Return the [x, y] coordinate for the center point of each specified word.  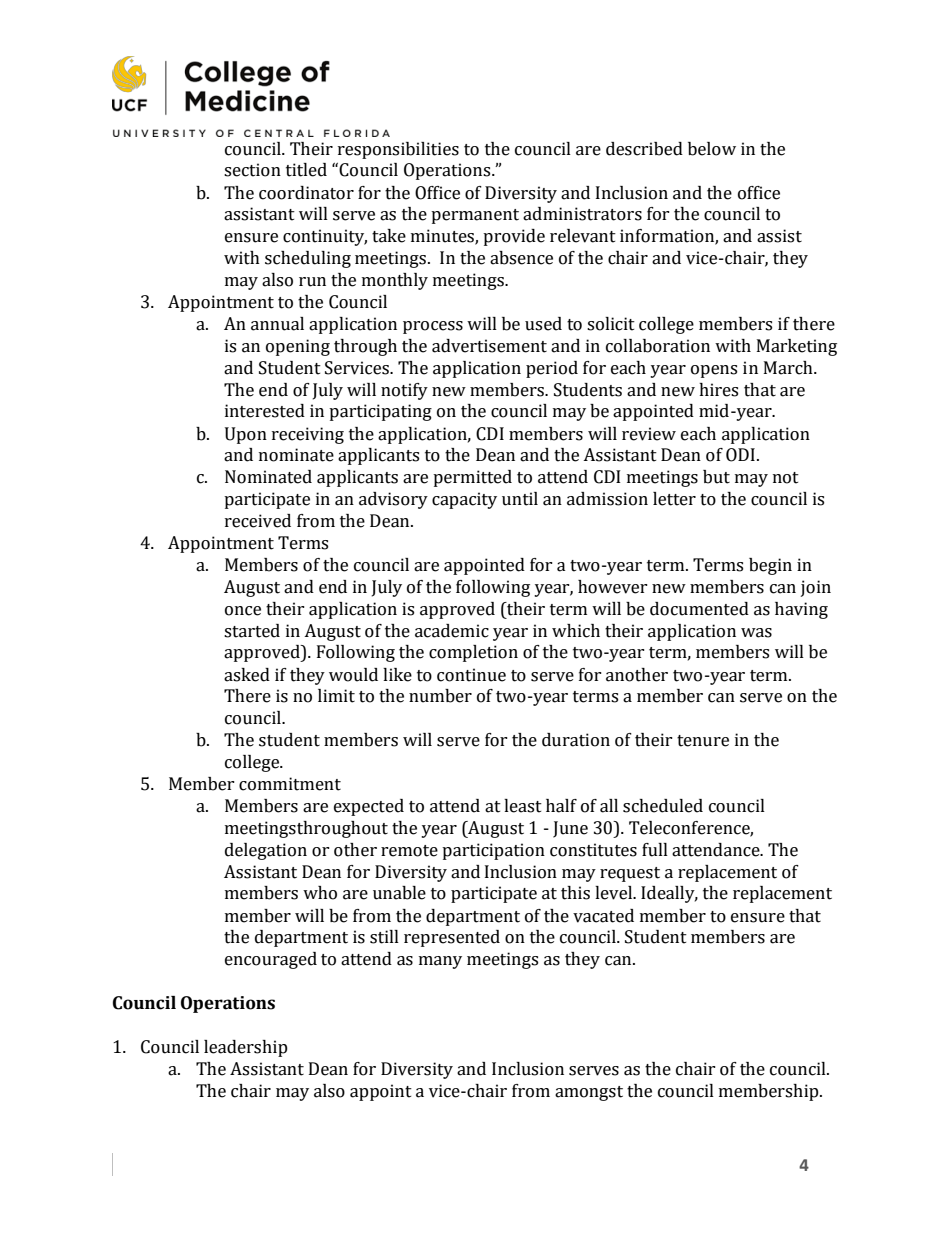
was [756, 633]
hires [718, 390]
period [552, 369]
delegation [266, 851]
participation [493, 851]
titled [306, 170]
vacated [603, 916]
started [252, 631]
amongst [589, 1093]
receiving [308, 435]
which [576, 631]
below [712, 149]
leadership [246, 1048]
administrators [582, 214]
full [655, 850]
